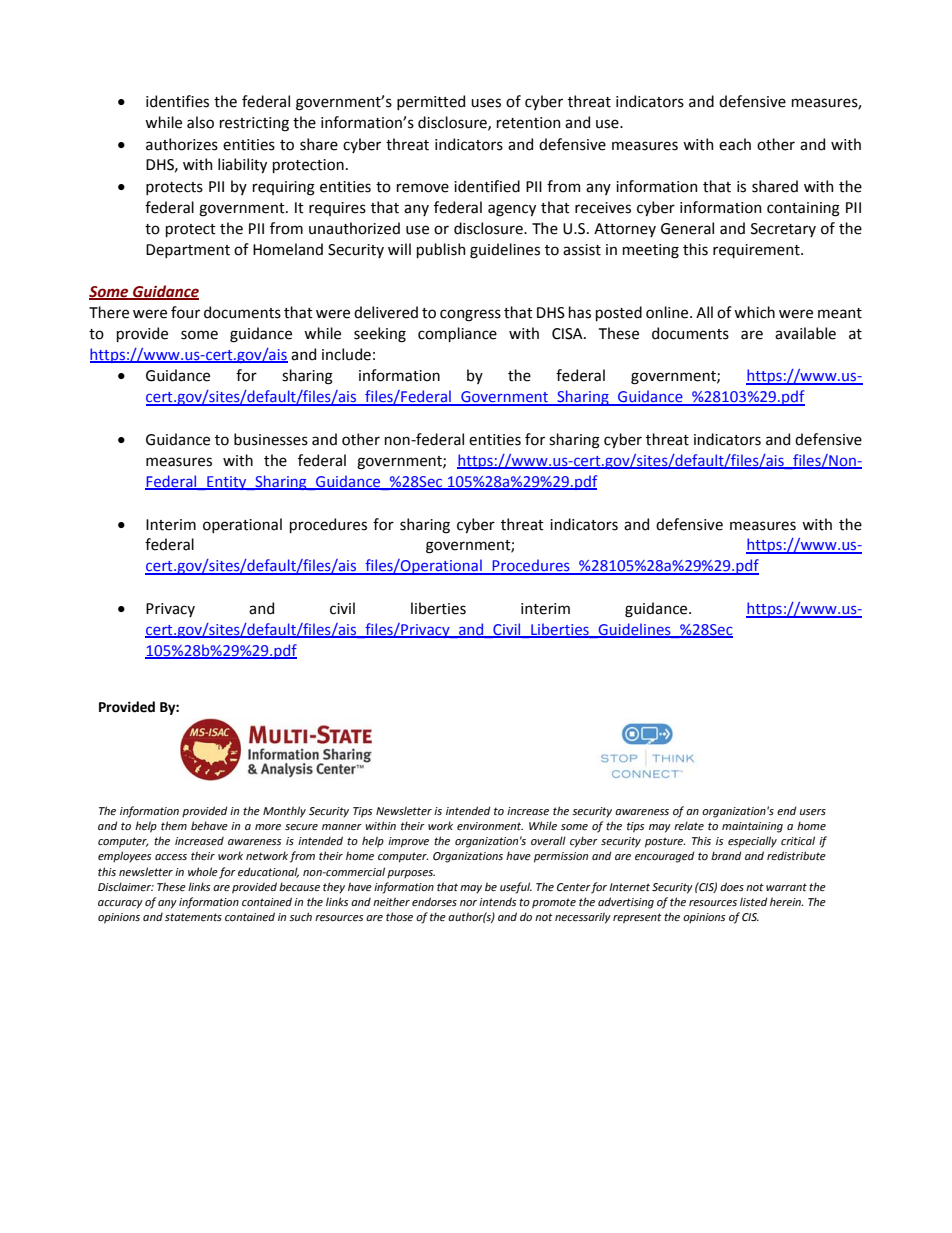  What do you see at coordinates (271, 439) in the page?
I see `businesses` at bounding box center [271, 439].
